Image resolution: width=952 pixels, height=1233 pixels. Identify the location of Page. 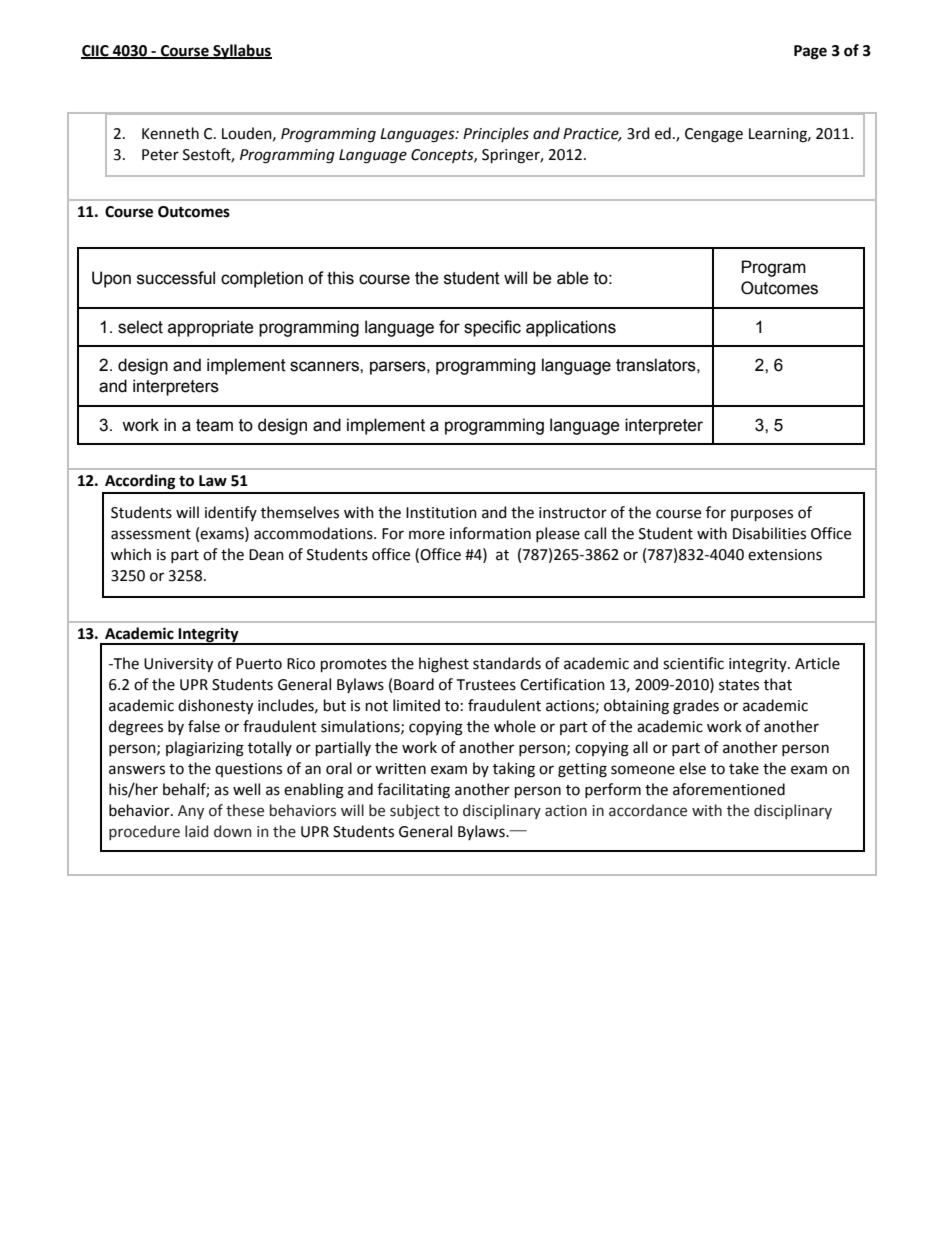
(810, 52).
